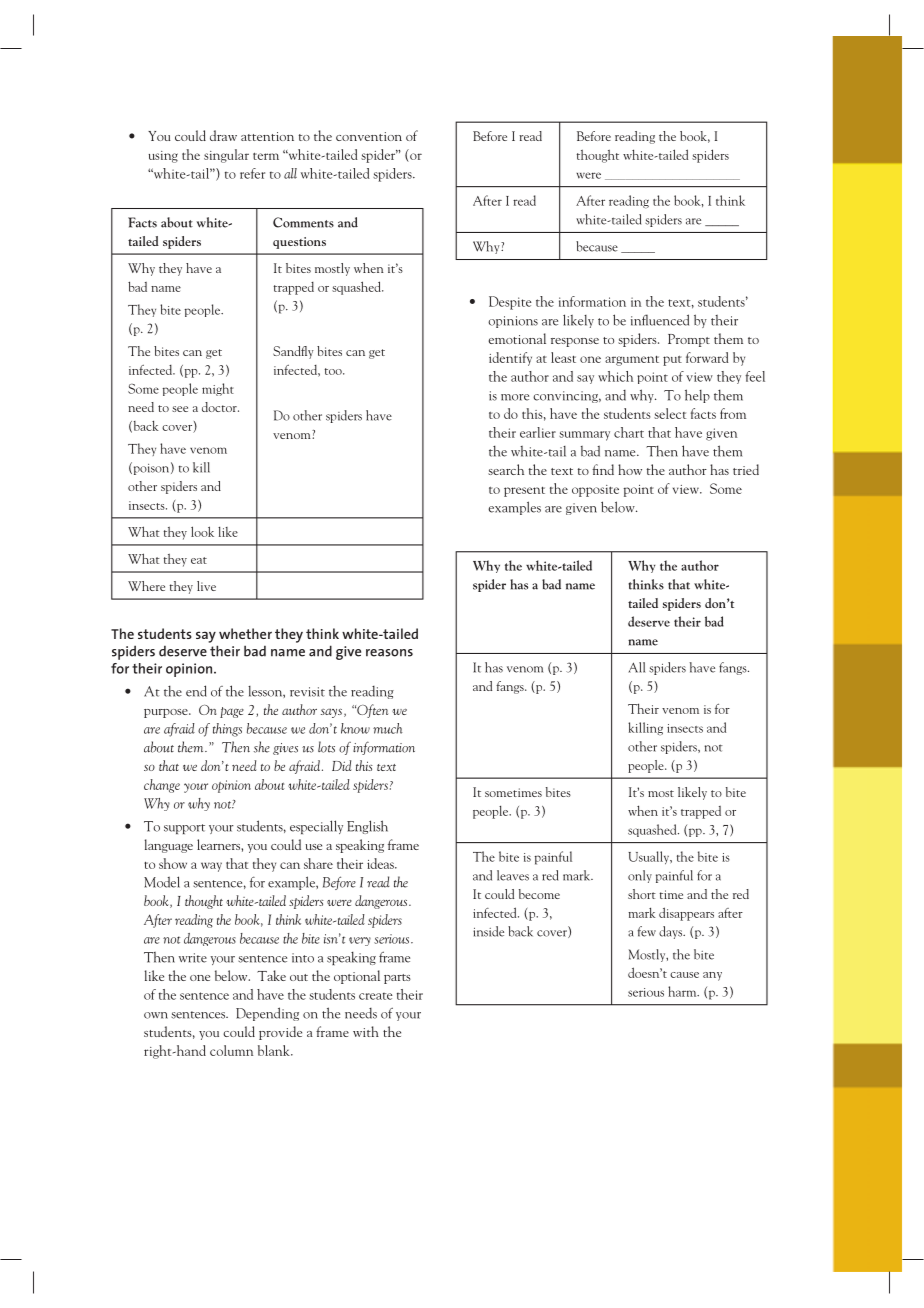 The height and width of the page is (1308, 924). What do you see at coordinates (639, 320) in the page?
I see `infl` at bounding box center [639, 320].
